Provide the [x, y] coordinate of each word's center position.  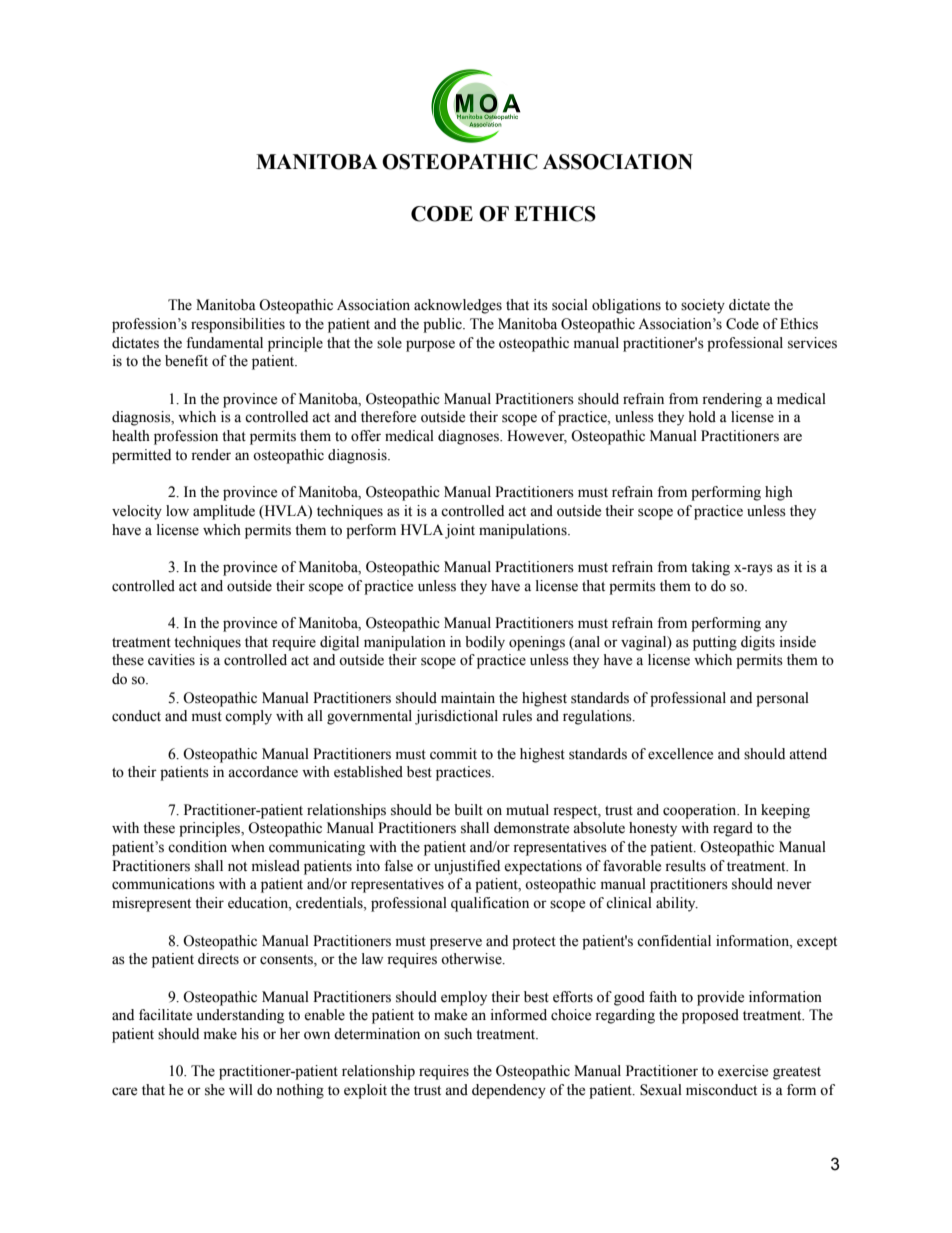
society [703, 306]
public [443, 325]
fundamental [224, 343]
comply [248, 717]
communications [163, 884]
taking [710, 568]
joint [460, 531]
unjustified [467, 867]
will [241, 1089]
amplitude [224, 512]
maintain [468, 698]
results [685, 866]
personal [782, 699]
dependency [509, 1091]
